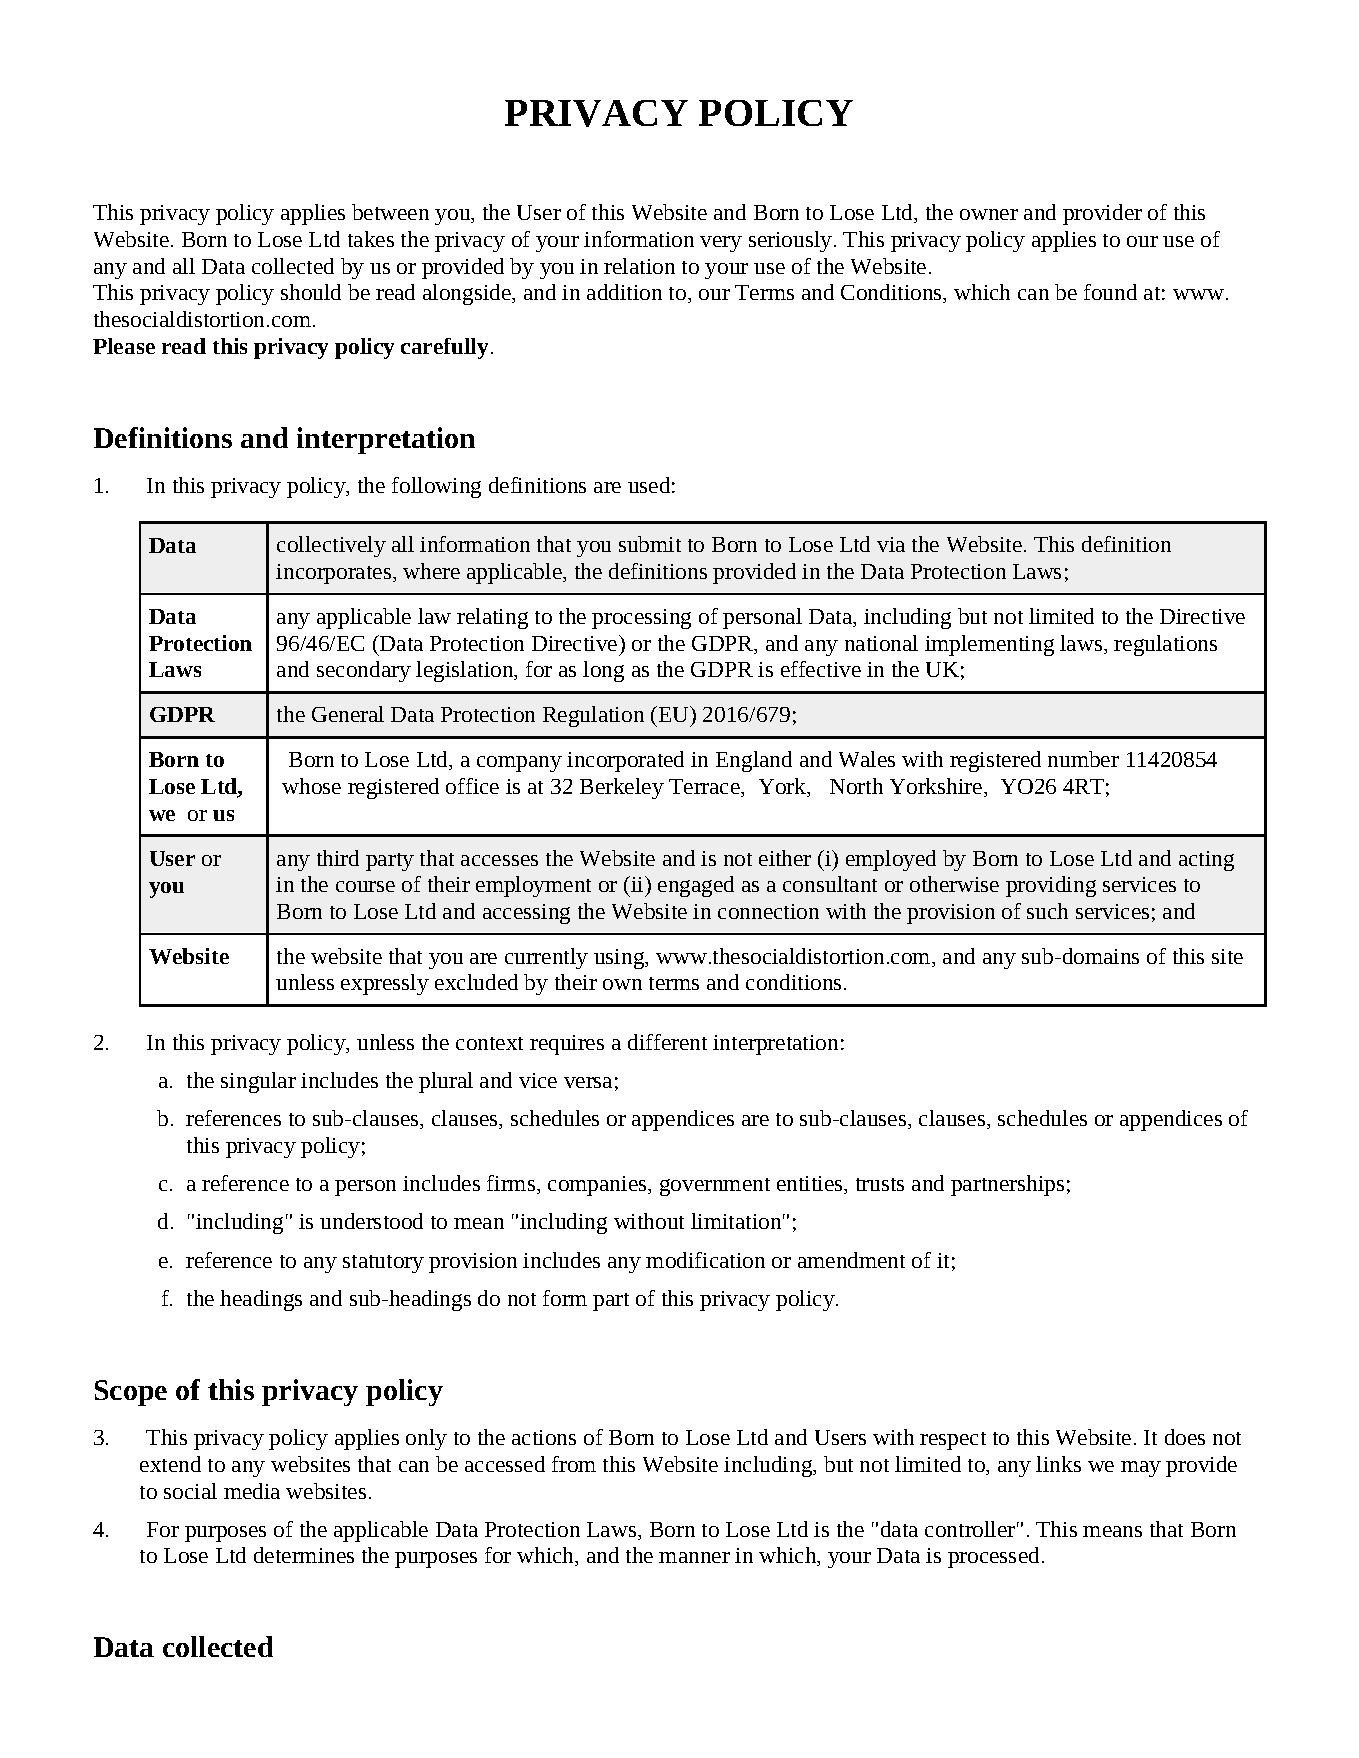 This screenshot has width=1359, height=1758. I want to click on providing, so click(1051, 886).
